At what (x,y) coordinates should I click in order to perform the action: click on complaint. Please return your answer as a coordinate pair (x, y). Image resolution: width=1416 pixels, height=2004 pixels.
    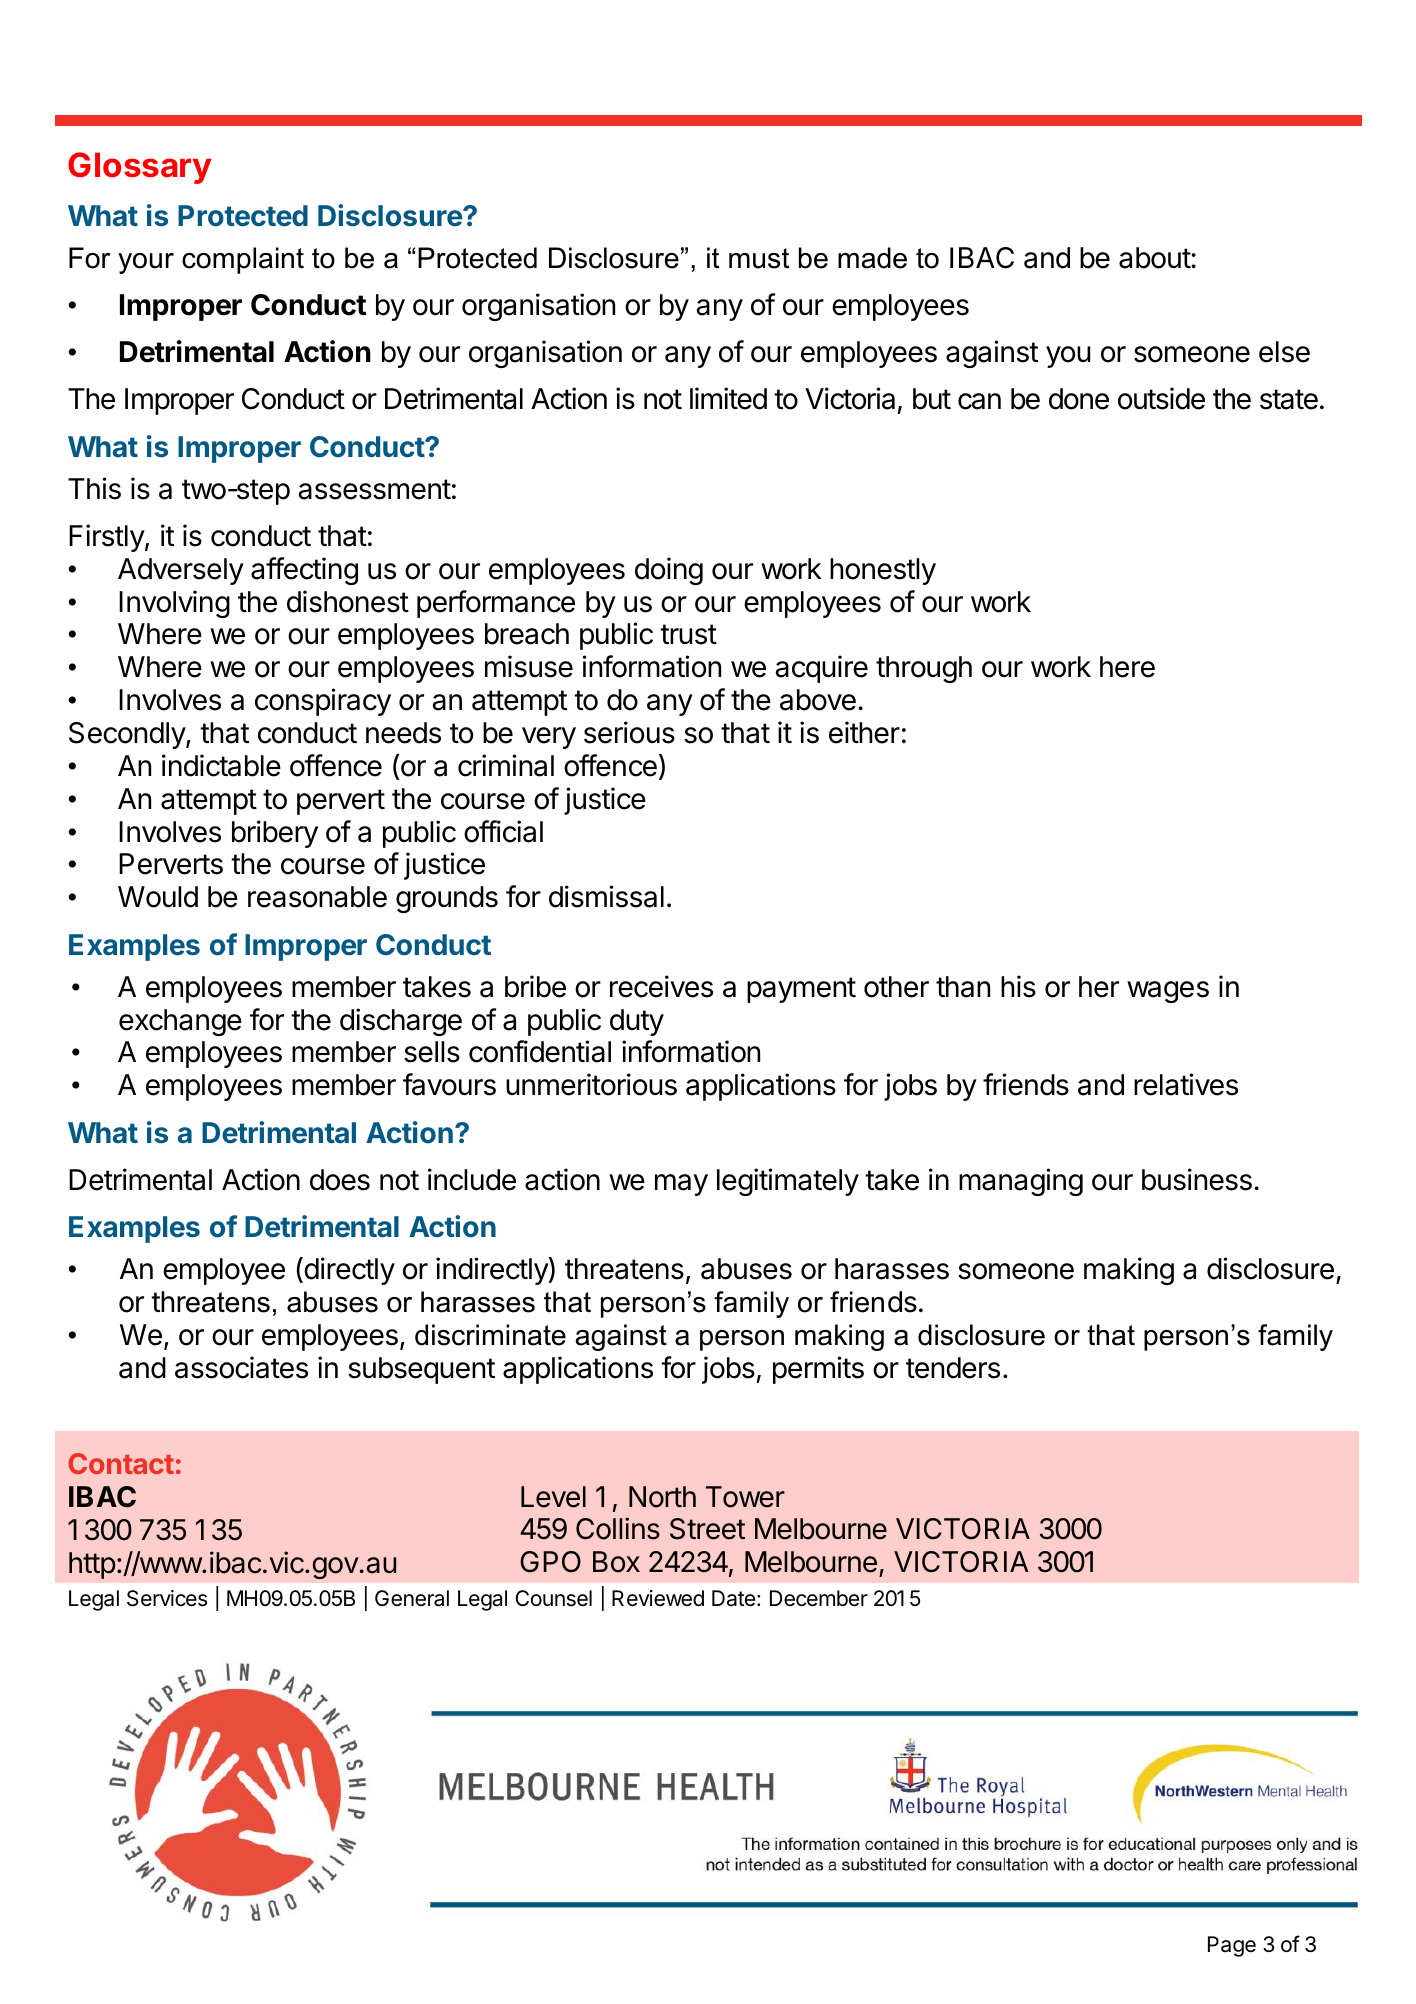
    Looking at the image, I should click on (243, 260).
